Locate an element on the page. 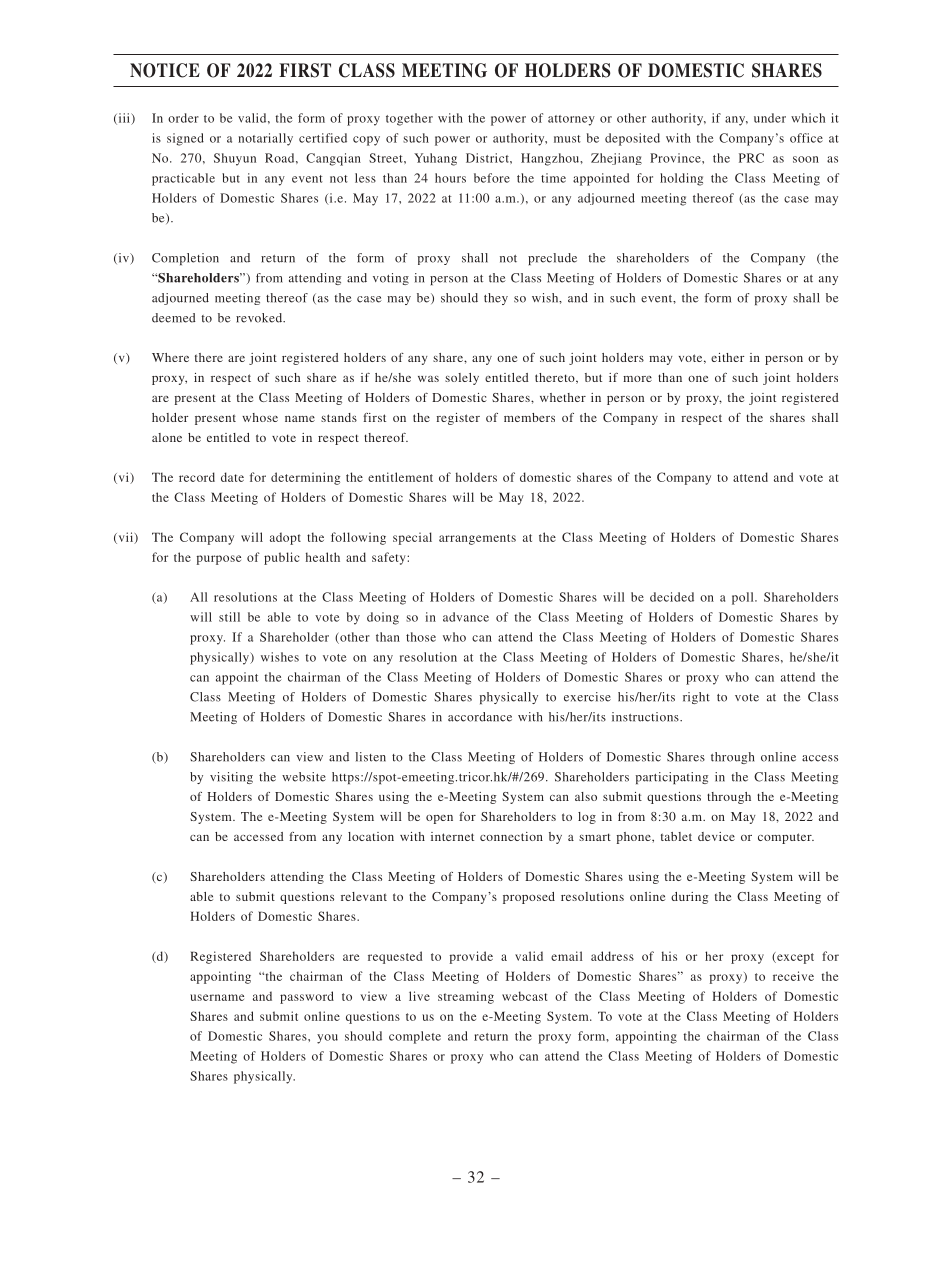 The height and width of the document is (1270, 952). under is located at coordinates (770, 118).
